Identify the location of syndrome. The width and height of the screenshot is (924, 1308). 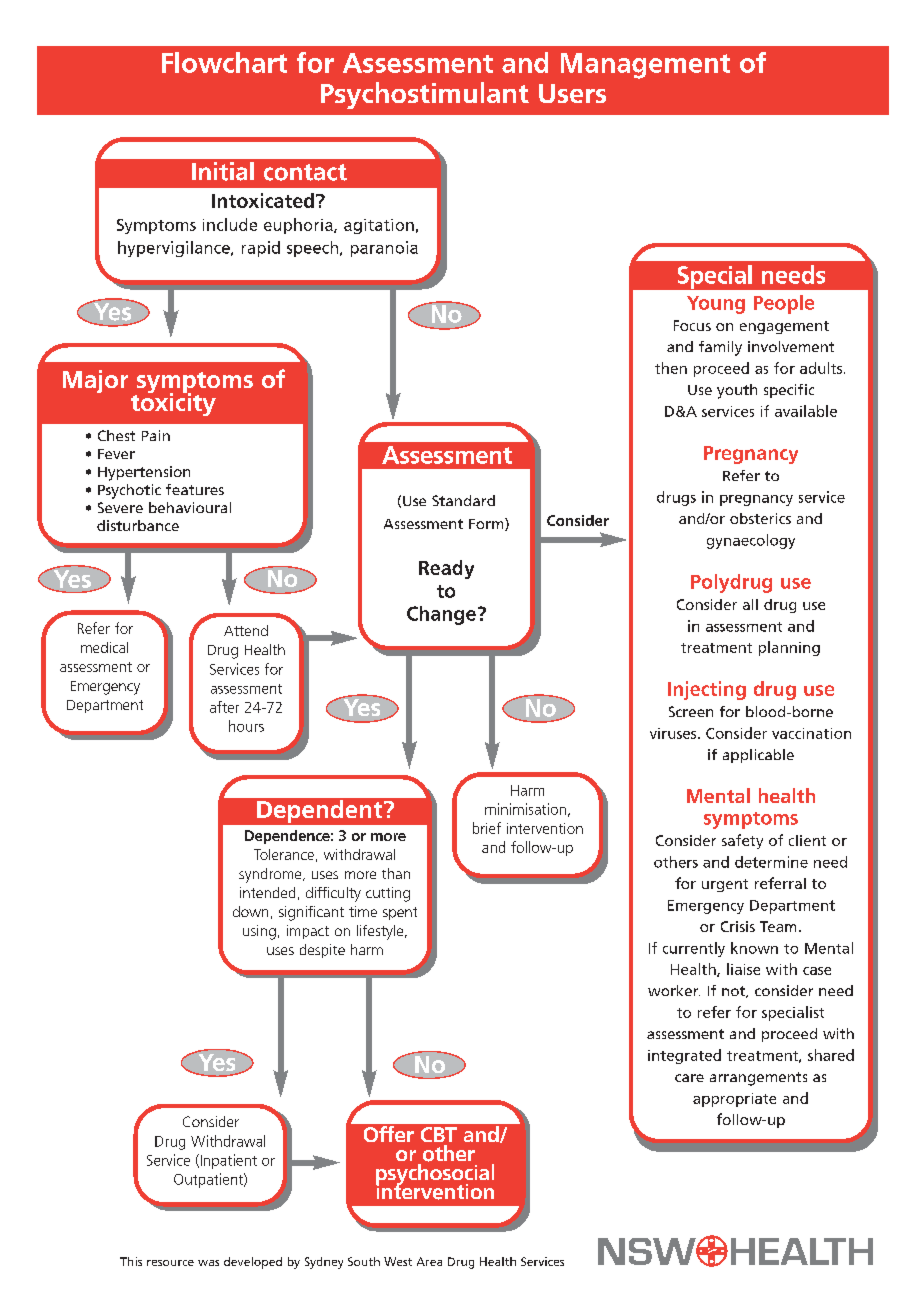
(271, 875).
